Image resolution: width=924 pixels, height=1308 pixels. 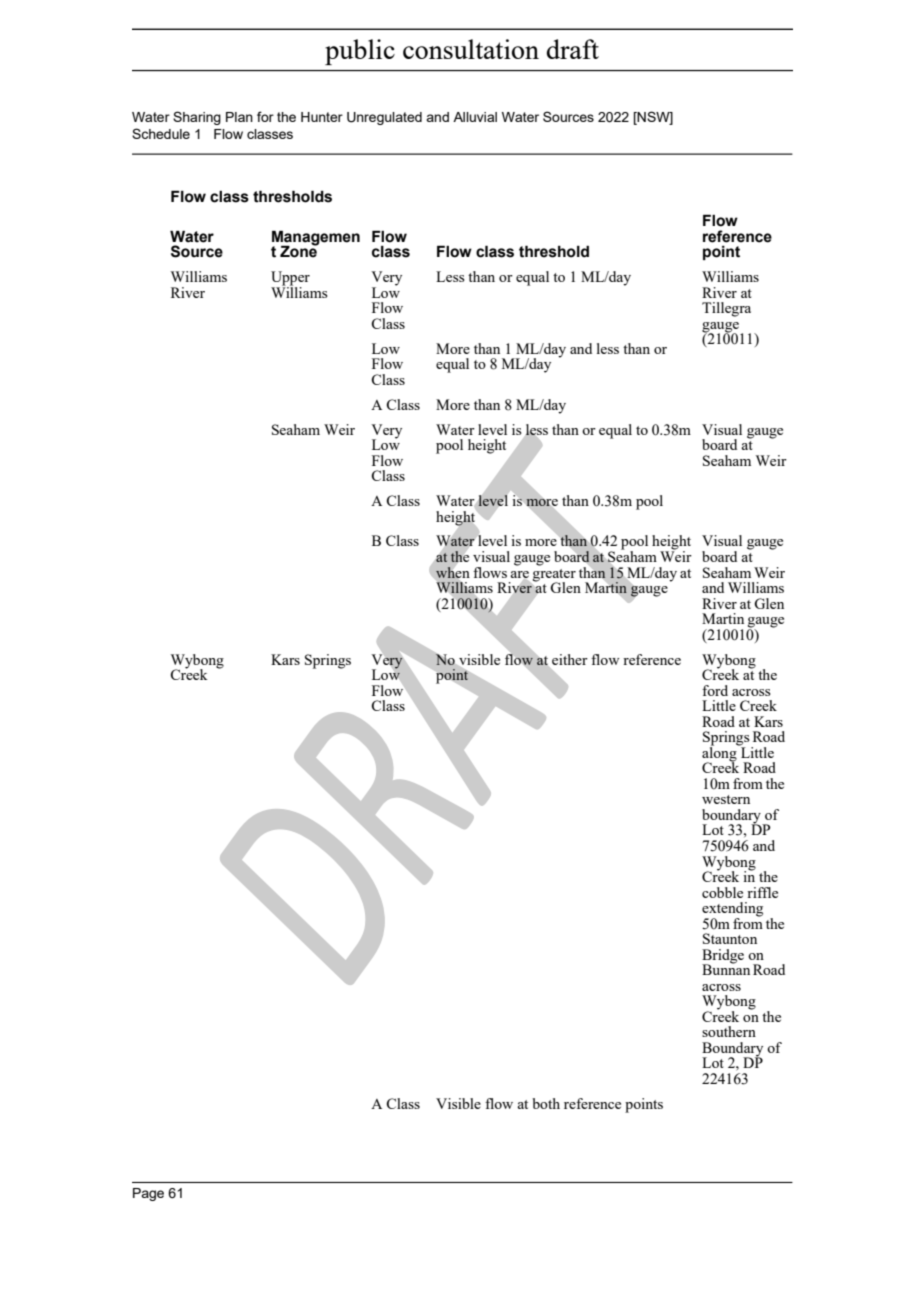 What do you see at coordinates (475, 117) in the page?
I see `Alluvial` at bounding box center [475, 117].
